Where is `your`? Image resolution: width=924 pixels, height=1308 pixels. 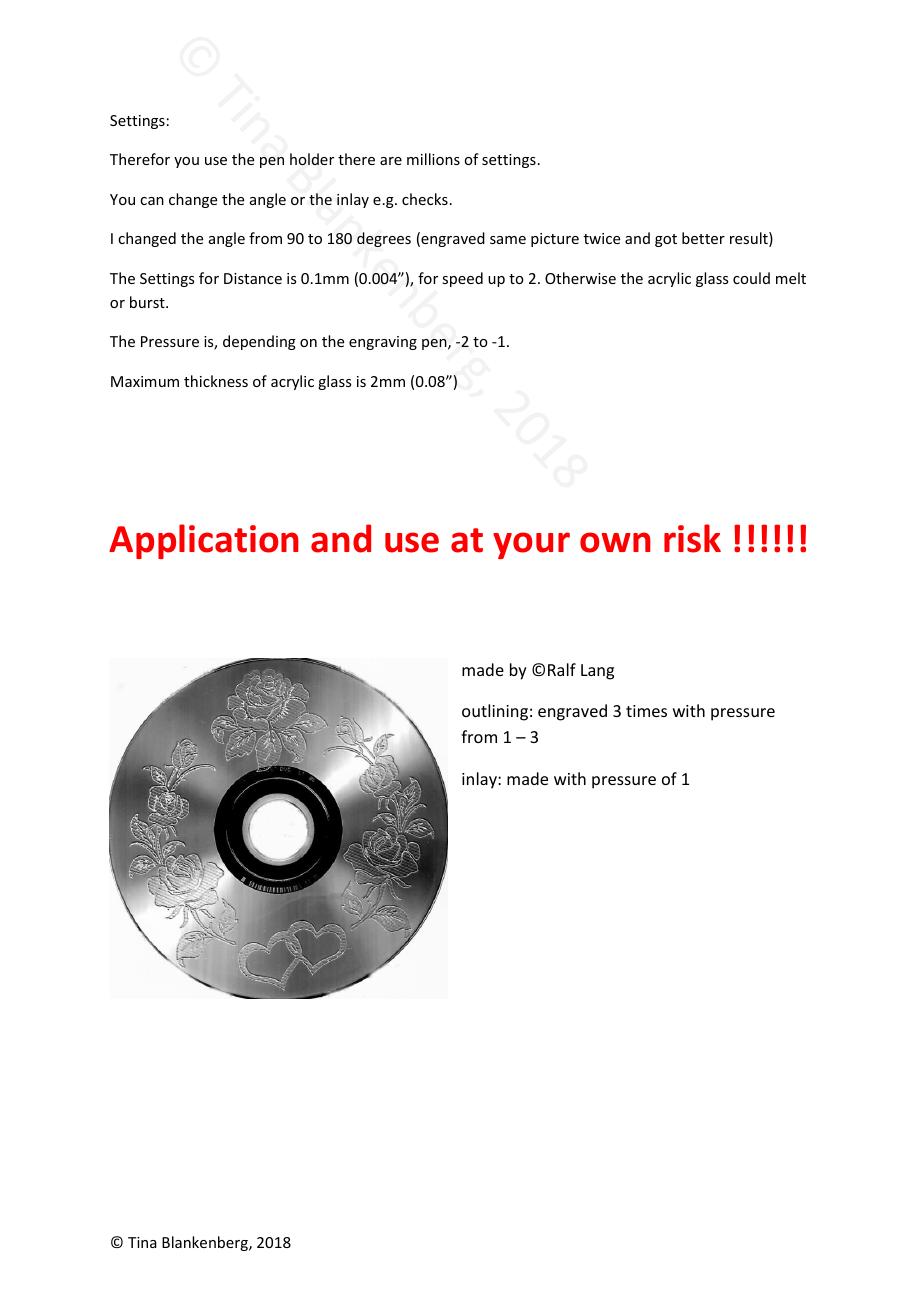
your is located at coordinates (531, 545).
